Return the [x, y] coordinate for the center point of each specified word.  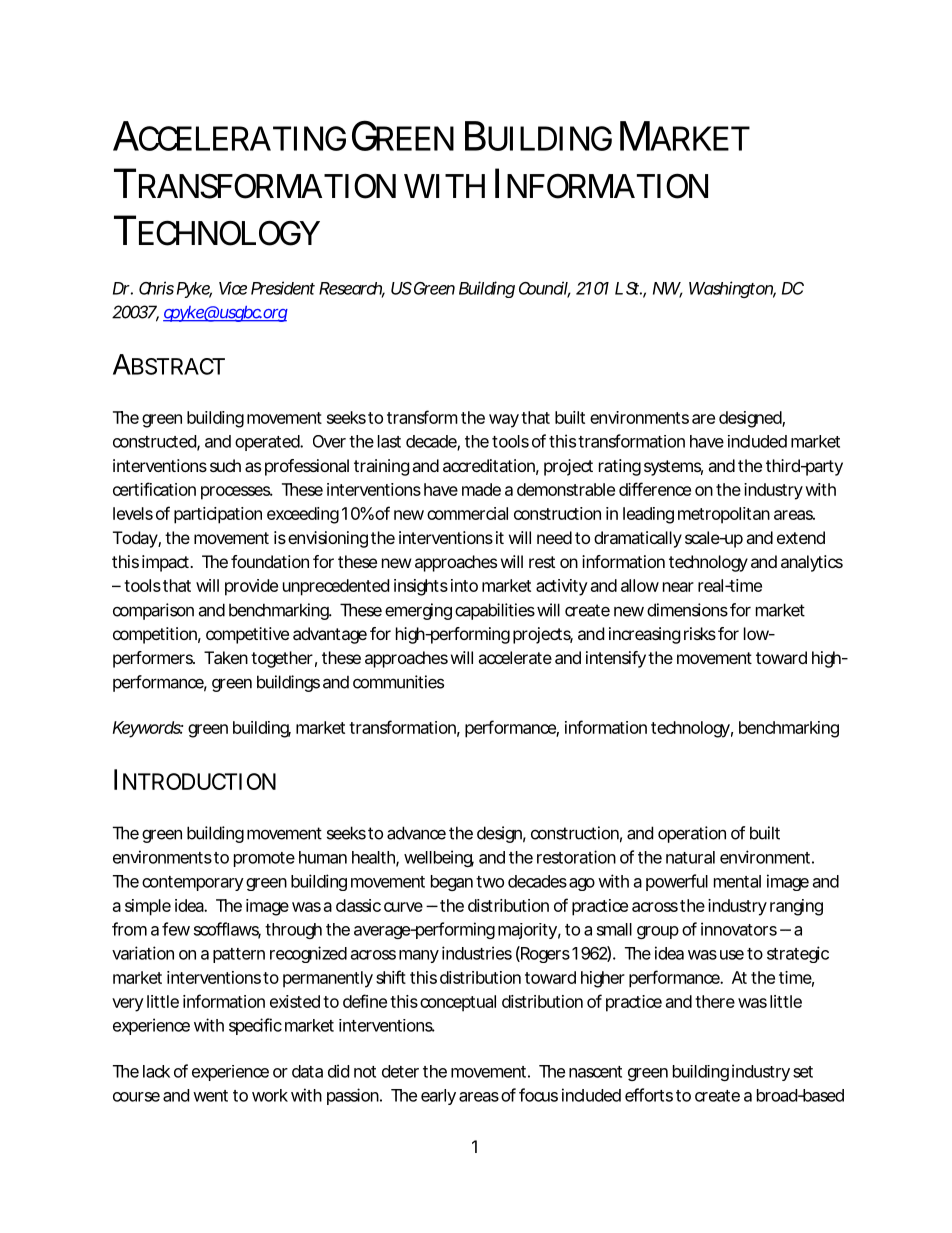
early [438, 1097]
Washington [732, 289]
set [803, 1072]
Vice [233, 288]
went [210, 1096]
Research [352, 289]
